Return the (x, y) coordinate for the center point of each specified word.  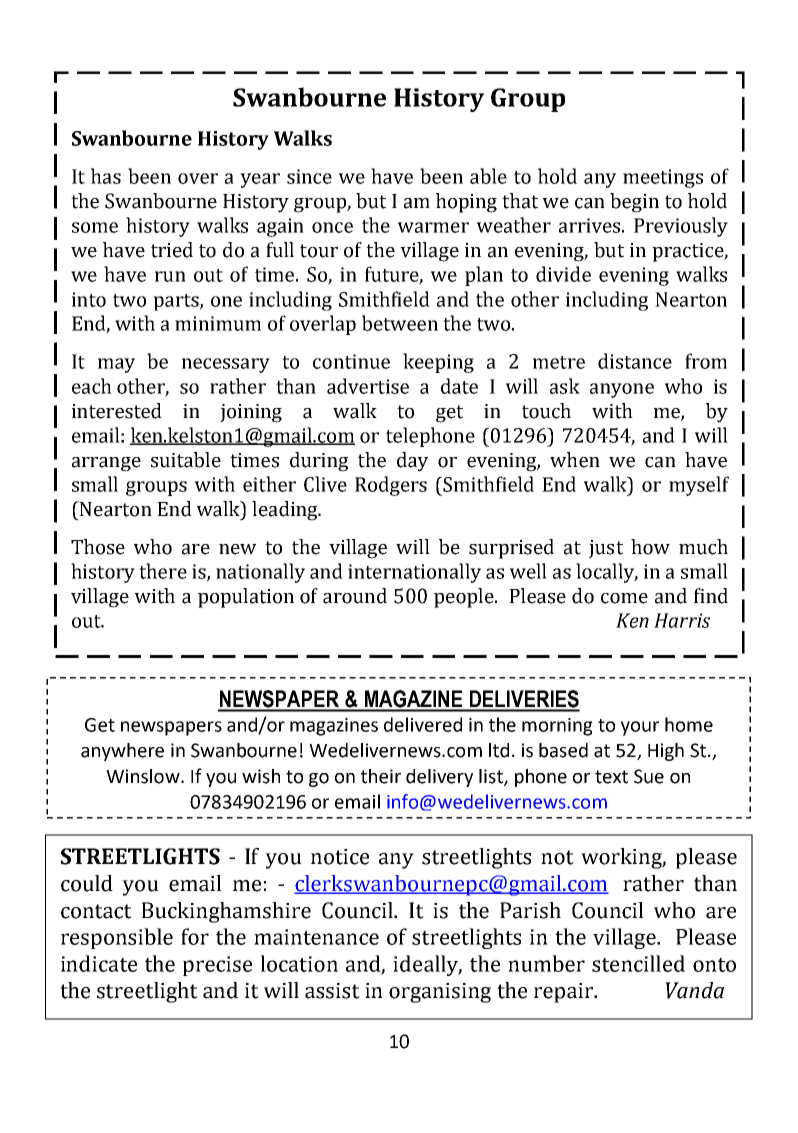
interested (117, 411)
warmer (433, 227)
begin (634, 203)
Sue (649, 776)
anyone (622, 390)
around (355, 596)
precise (217, 966)
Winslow (144, 776)
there (163, 571)
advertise (368, 386)
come (624, 598)
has (106, 176)
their (381, 776)
